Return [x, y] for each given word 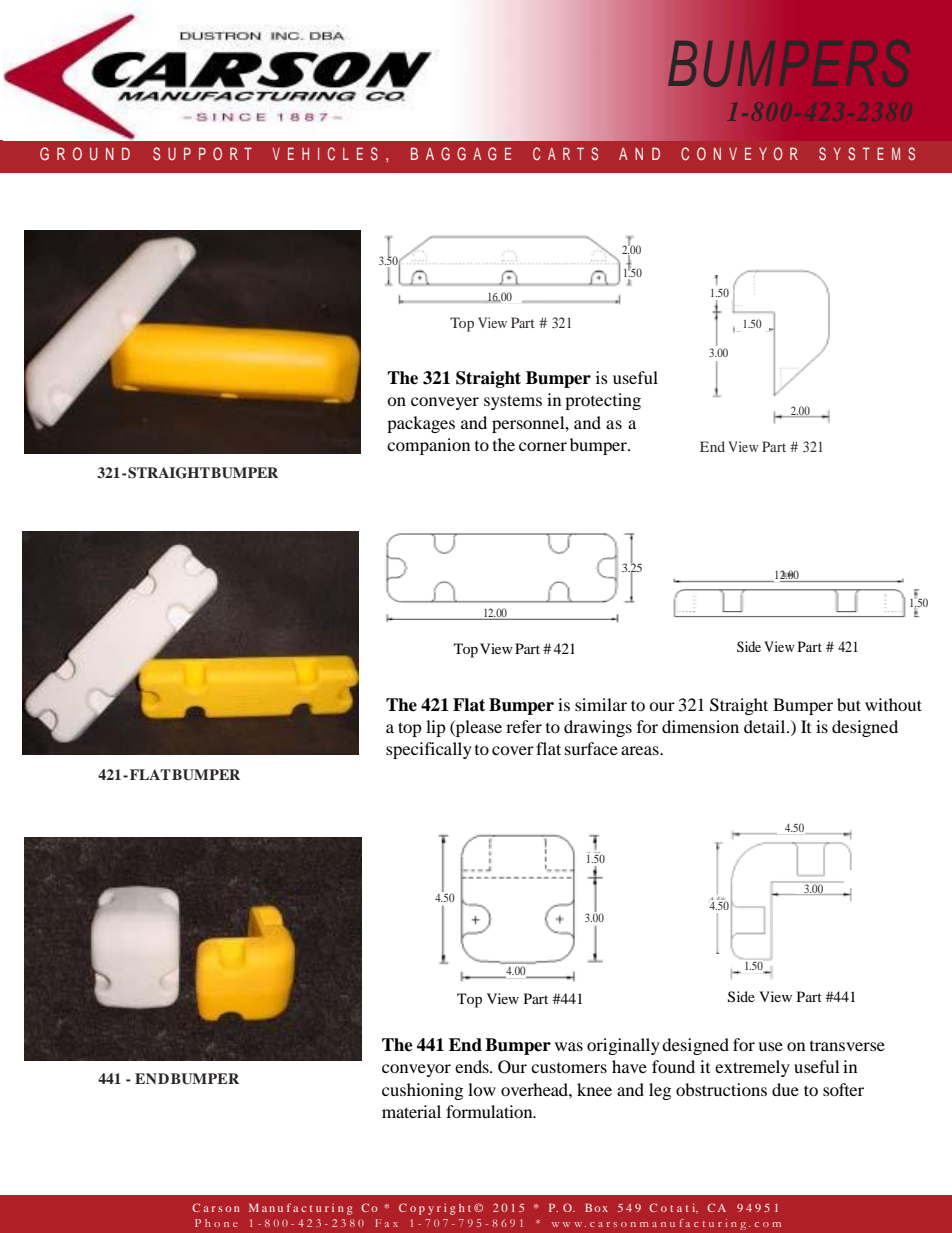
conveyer [445, 403]
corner [543, 446]
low [482, 1089]
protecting [603, 401]
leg [660, 1091]
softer [843, 1089]
